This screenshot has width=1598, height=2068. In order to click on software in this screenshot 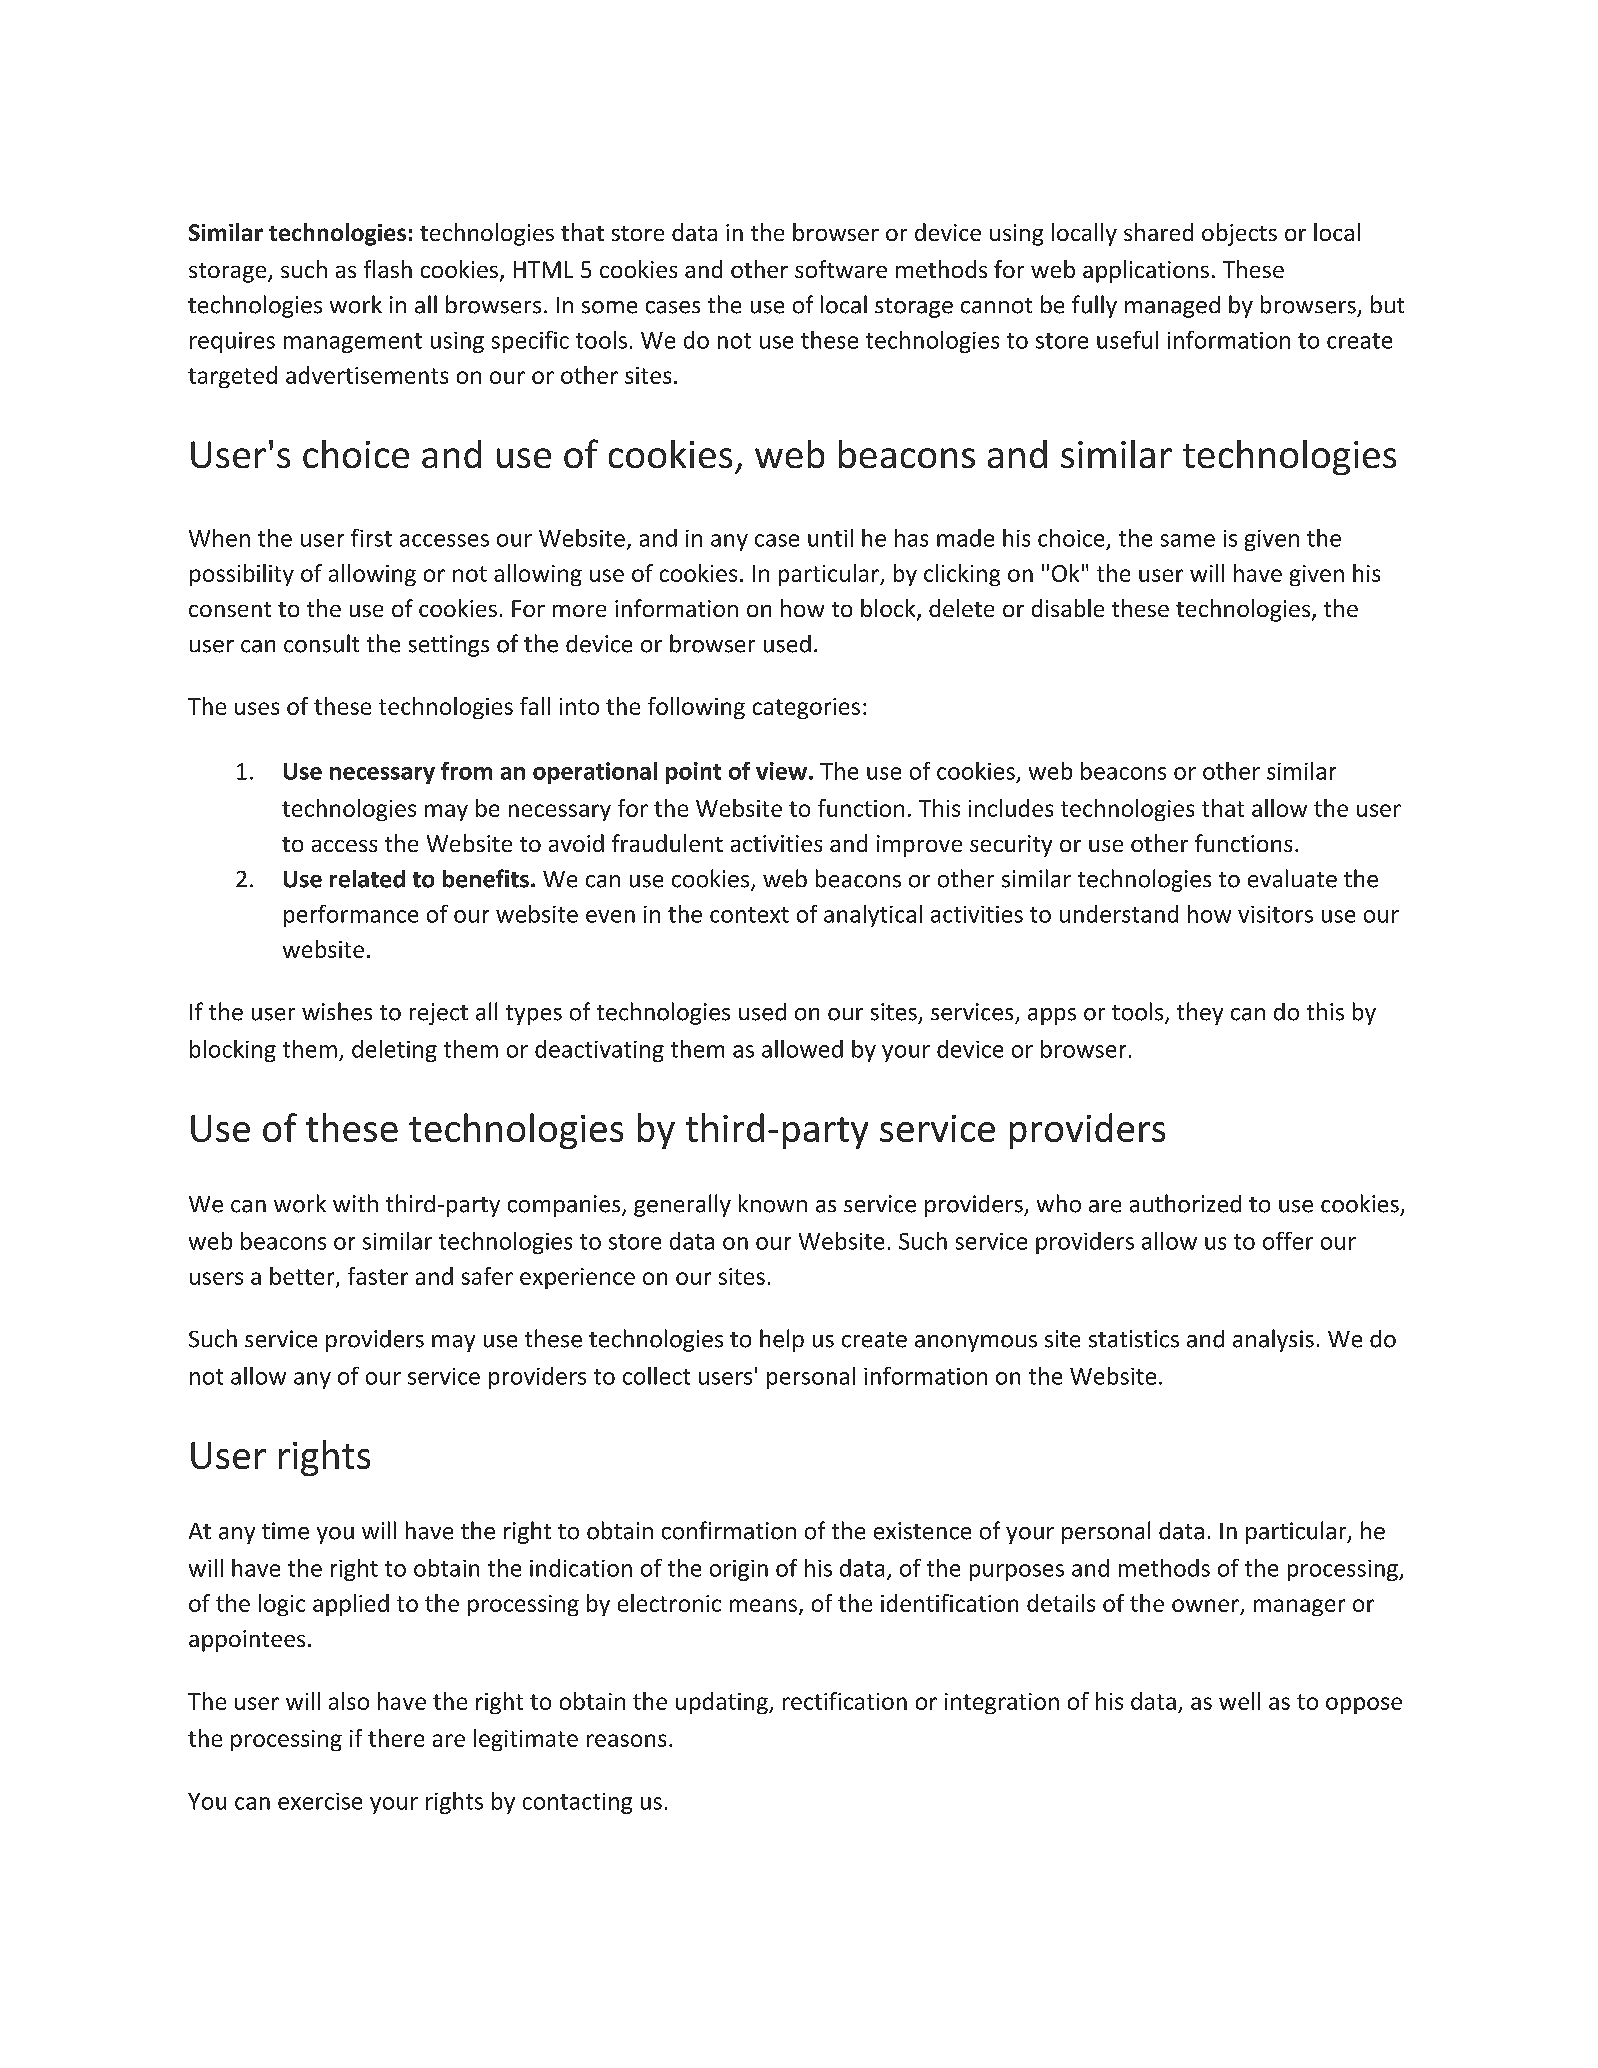, I will do `click(841, 269)`.
